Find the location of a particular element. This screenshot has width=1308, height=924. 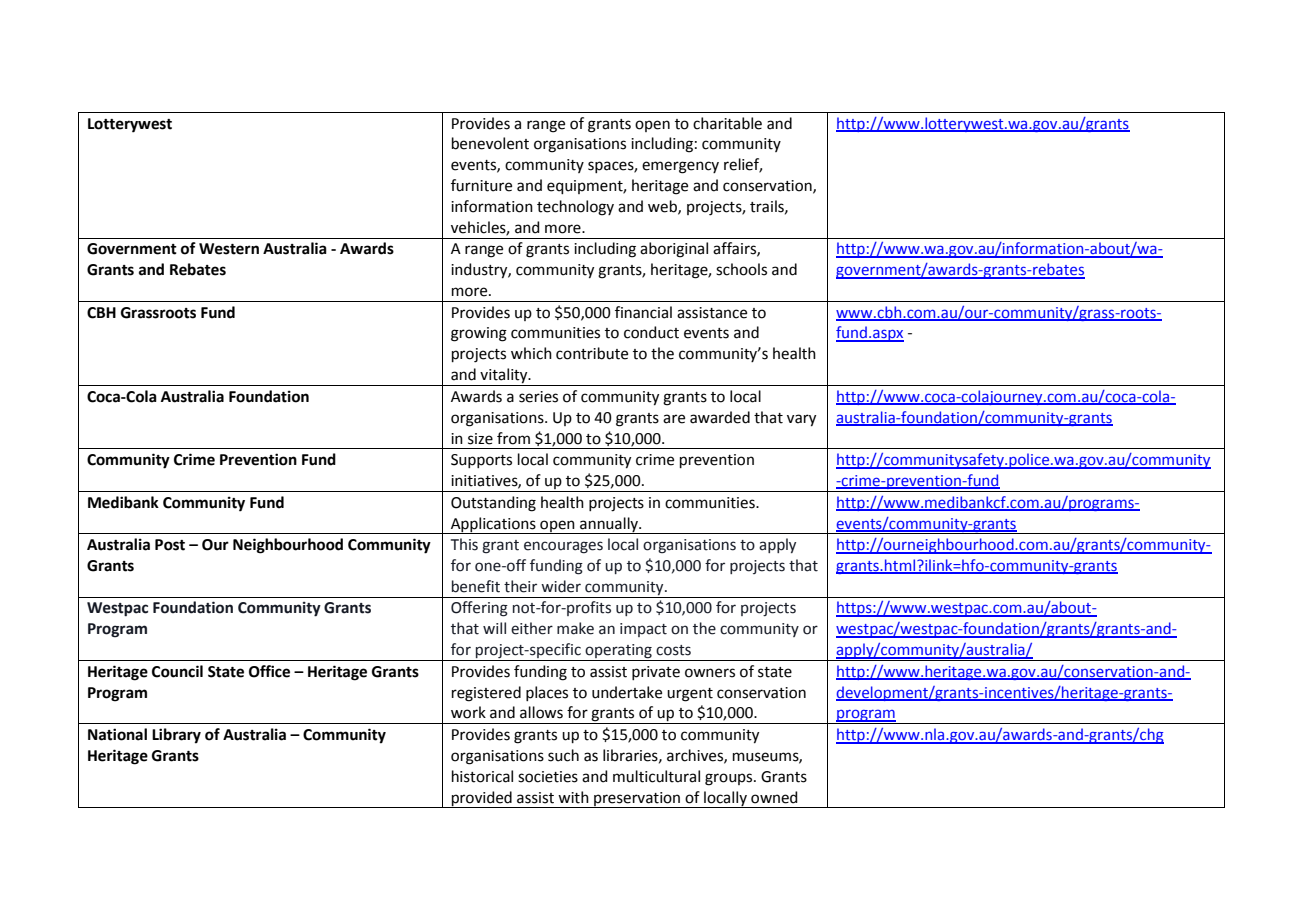

Post is located at coordinates (170, 545).
